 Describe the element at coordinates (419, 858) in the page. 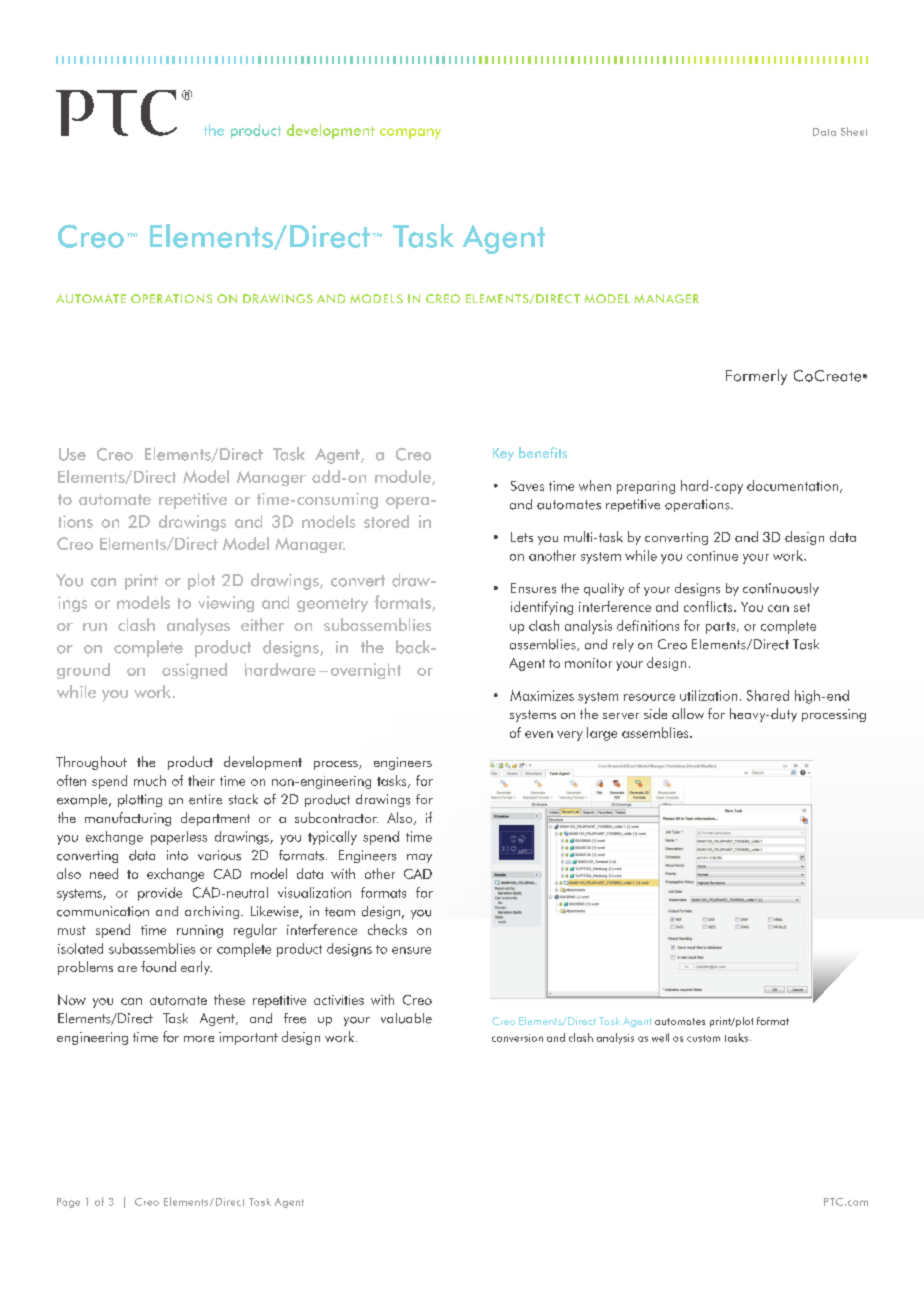

I see `may` at that location.
